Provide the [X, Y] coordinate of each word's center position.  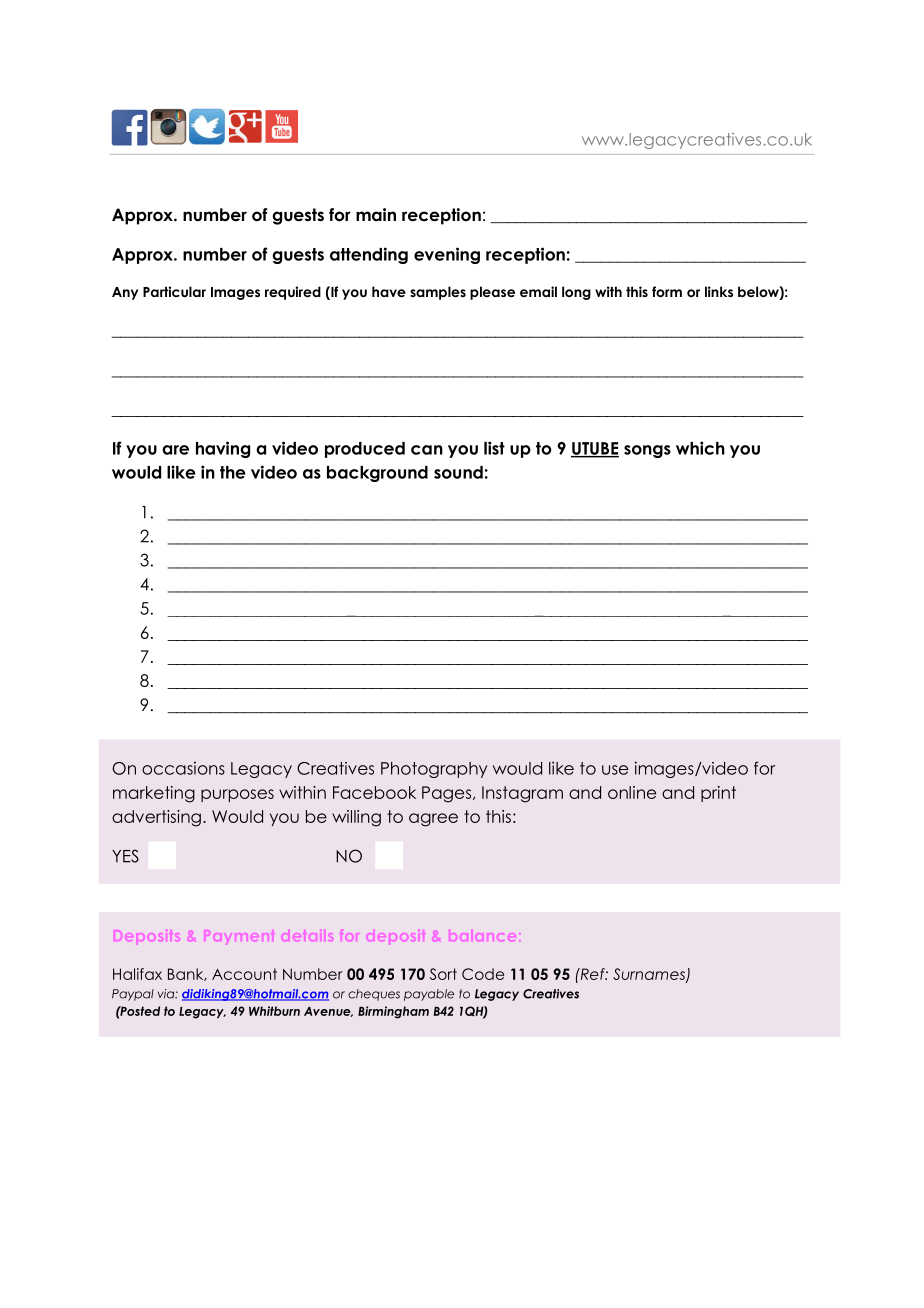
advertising [156, 818]
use [615, 770]
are [175, 450]
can [427, 450]
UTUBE [595, 449]
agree [433, 820]
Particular [174, 291]
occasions [183, 768]
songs [647, 451]
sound [458, 472]
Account [244, 974]
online [632, 792]
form [667, 291]
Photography [434, 770]
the [233, 472]
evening [447, 255]
